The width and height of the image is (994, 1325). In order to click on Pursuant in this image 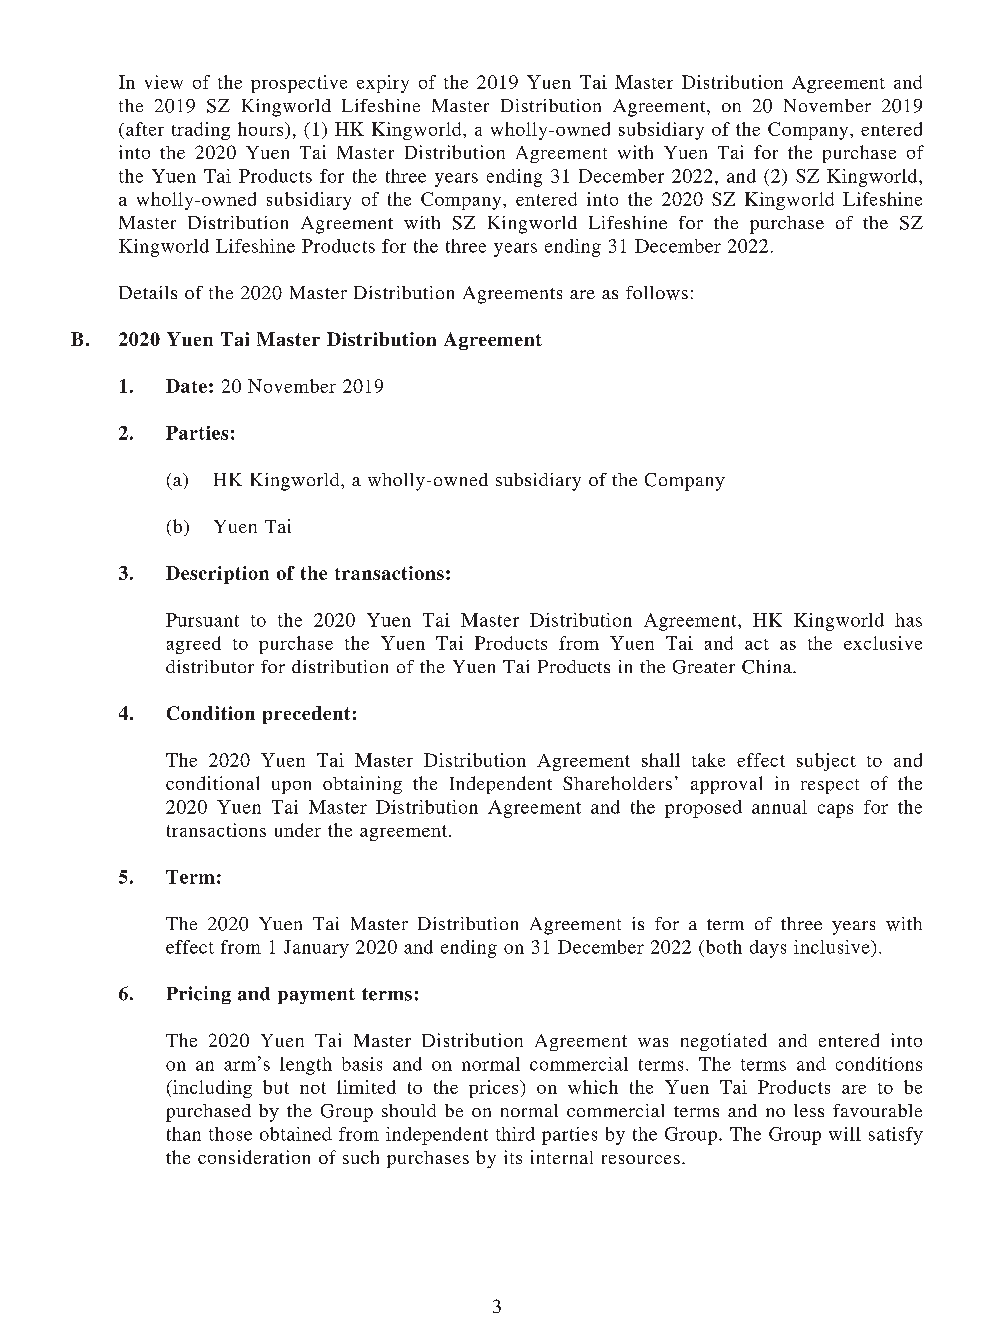, I will do `click(202, 620)`.
